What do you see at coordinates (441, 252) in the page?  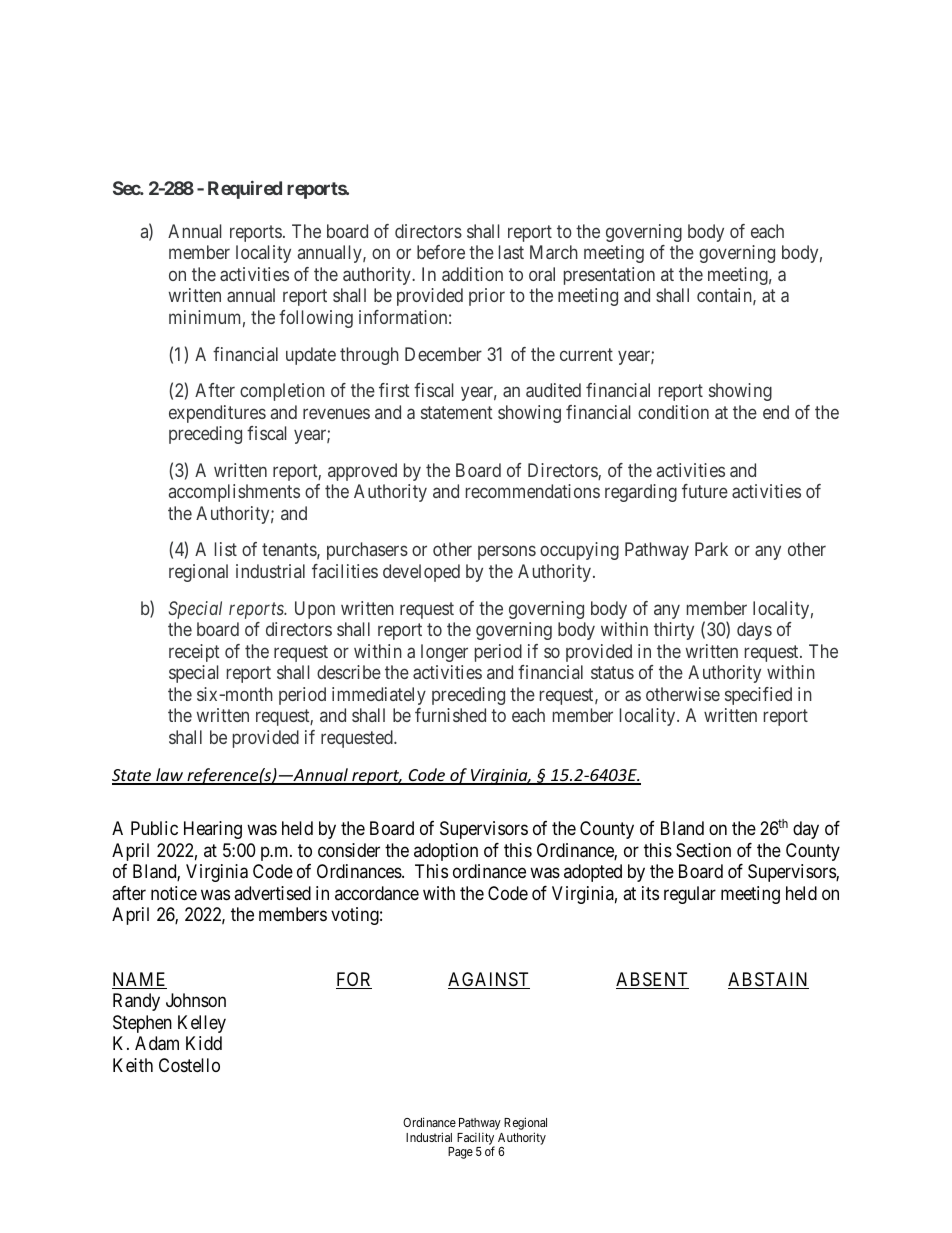 I see `before` at bounding box center [441, 252].
